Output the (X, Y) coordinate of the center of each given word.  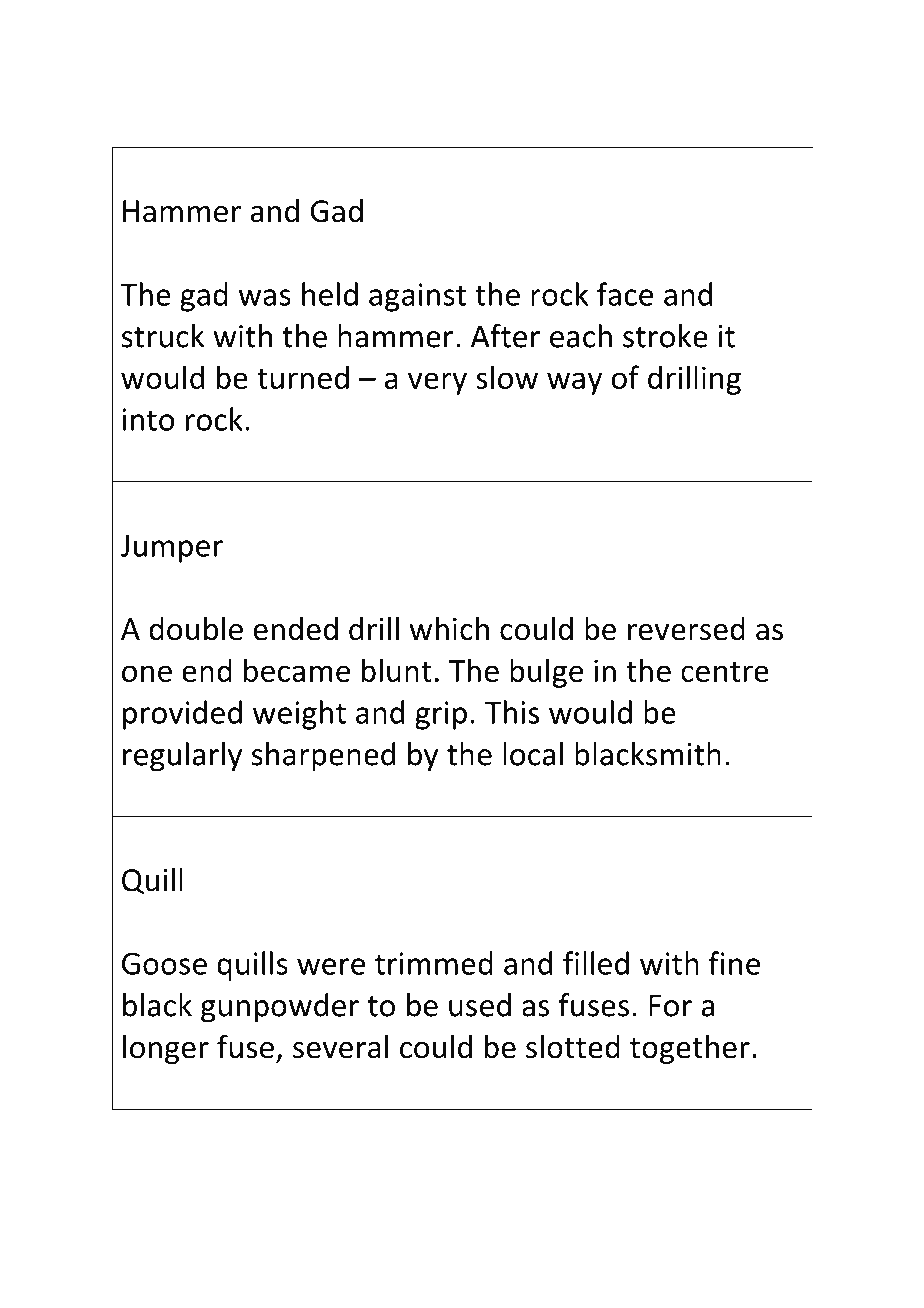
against (417, 297)
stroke (665, 336)
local (533, 754)
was (264, 297)
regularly (182, 757)
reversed (686, 629)
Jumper (171, 549)
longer (166, 1049)
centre (725, 672)
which (449, 629)
